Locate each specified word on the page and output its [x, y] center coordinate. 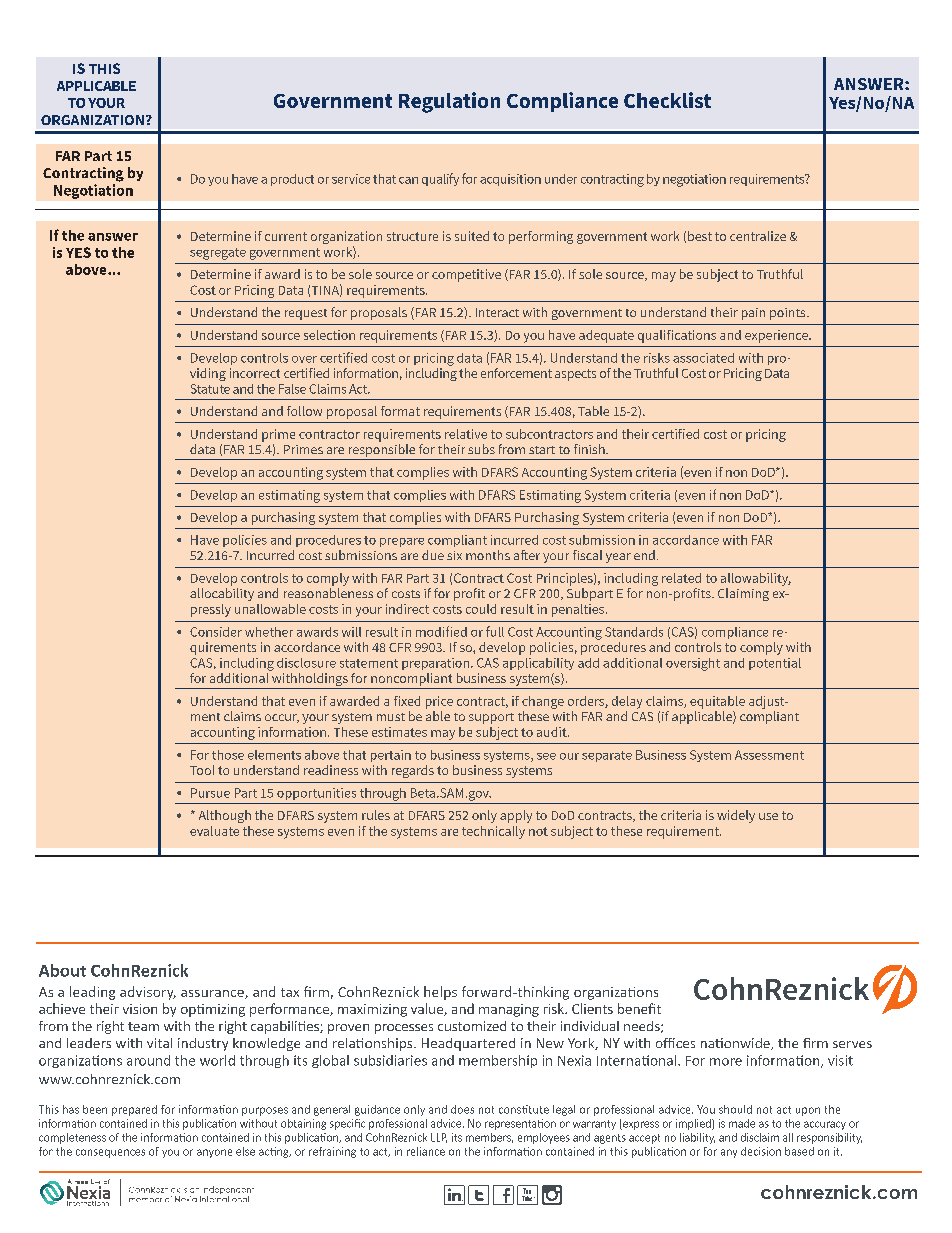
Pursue [210, 793]
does [462, 1109]
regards [413, 771]
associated [703, 358]
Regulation [449, 102]
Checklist [667, 100]
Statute [210, 389]
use [768, 816]
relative [466, 434]
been [95, 1109]
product [292, 180]
